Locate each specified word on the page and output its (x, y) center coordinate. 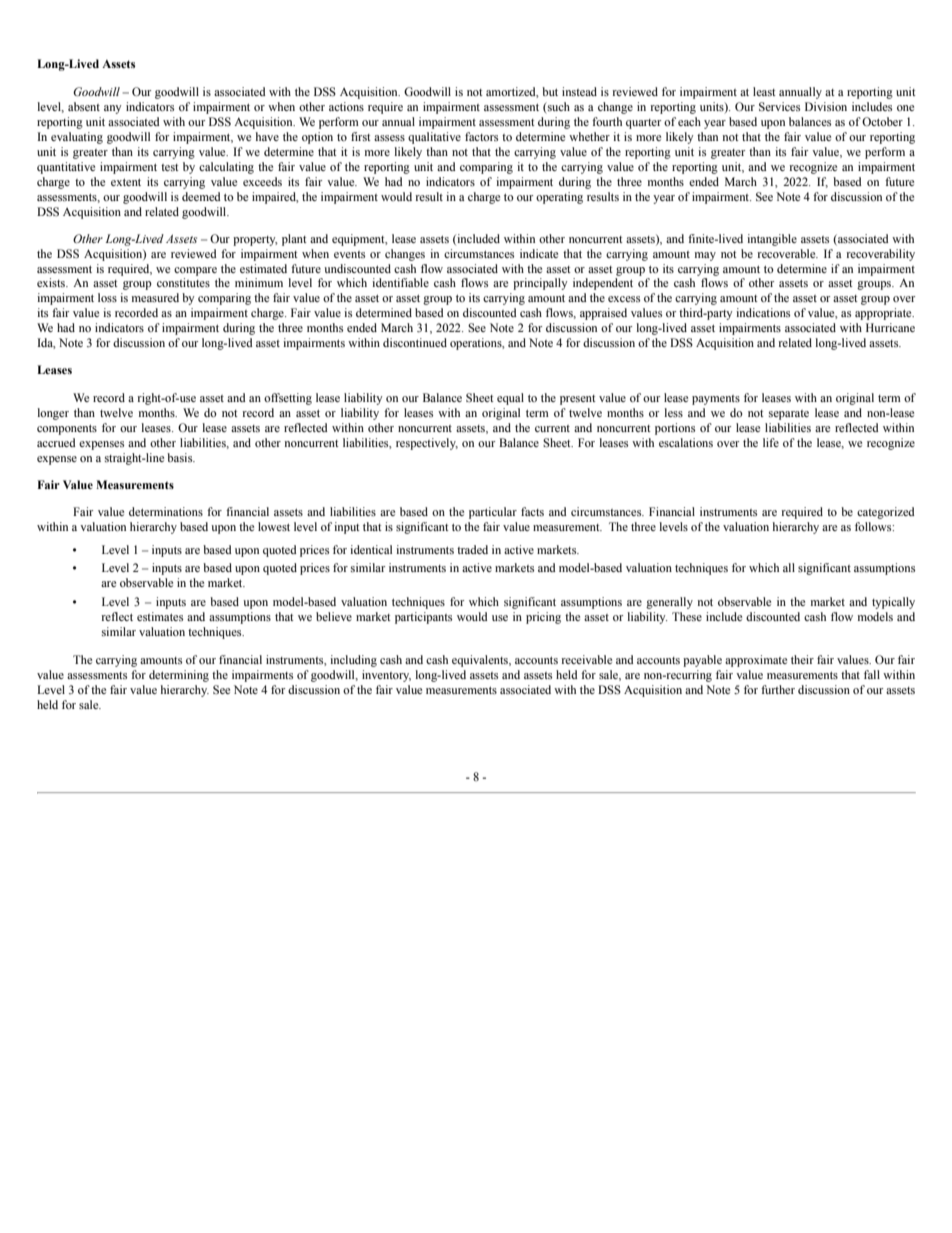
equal (510, 399)
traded (472, 549)
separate (789, 415)
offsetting (288, 399)
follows (874, 526)
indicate (539, 253)
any (113, 109)
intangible (772, 240)
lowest (274, 526)
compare (195, 271)
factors (481, 136)
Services (779, 106)
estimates (160, 616)
